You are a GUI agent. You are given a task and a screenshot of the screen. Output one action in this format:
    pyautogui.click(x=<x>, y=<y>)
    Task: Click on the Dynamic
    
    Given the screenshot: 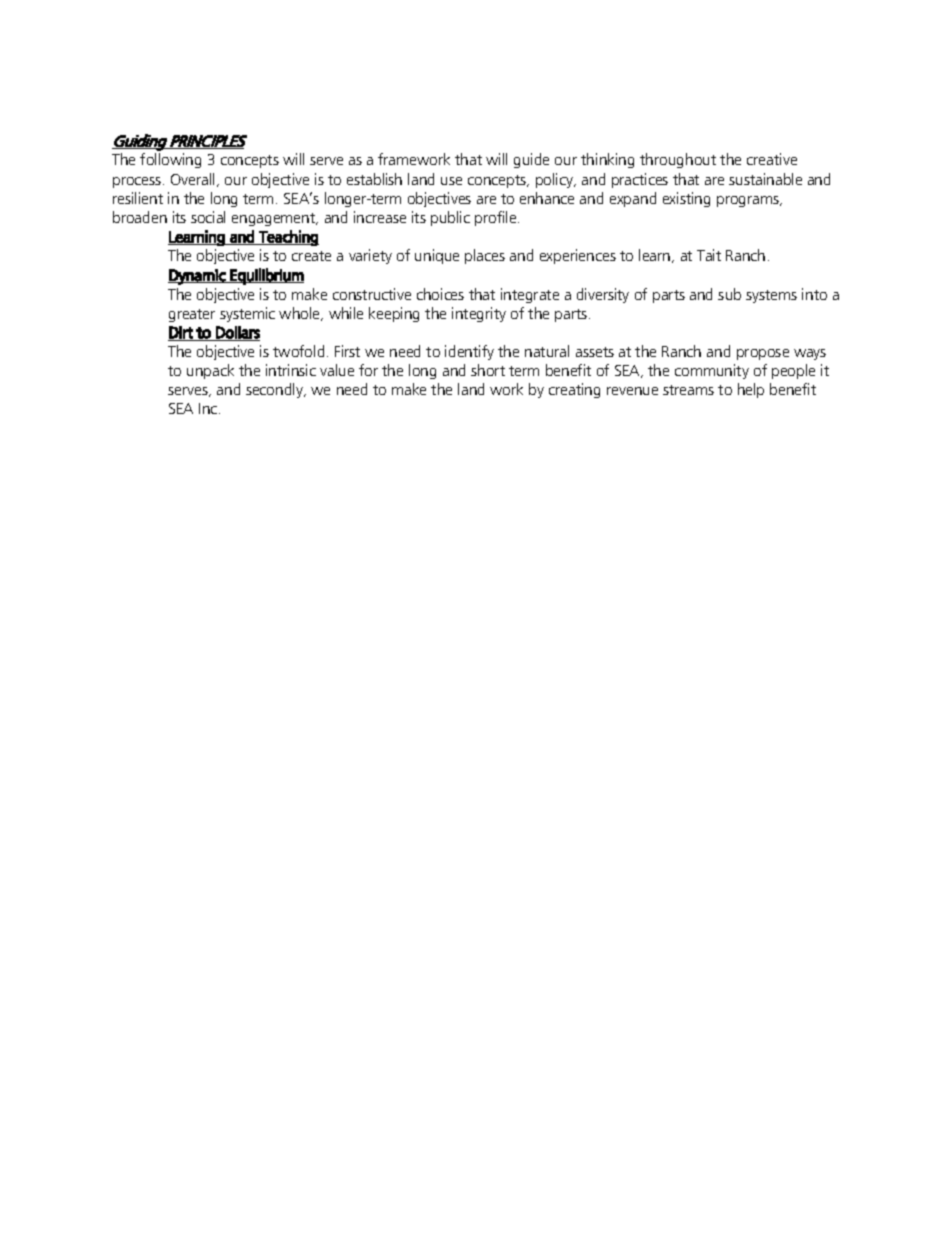 What is the action you would take?
    pyautogui.click(x=198, y=277)
